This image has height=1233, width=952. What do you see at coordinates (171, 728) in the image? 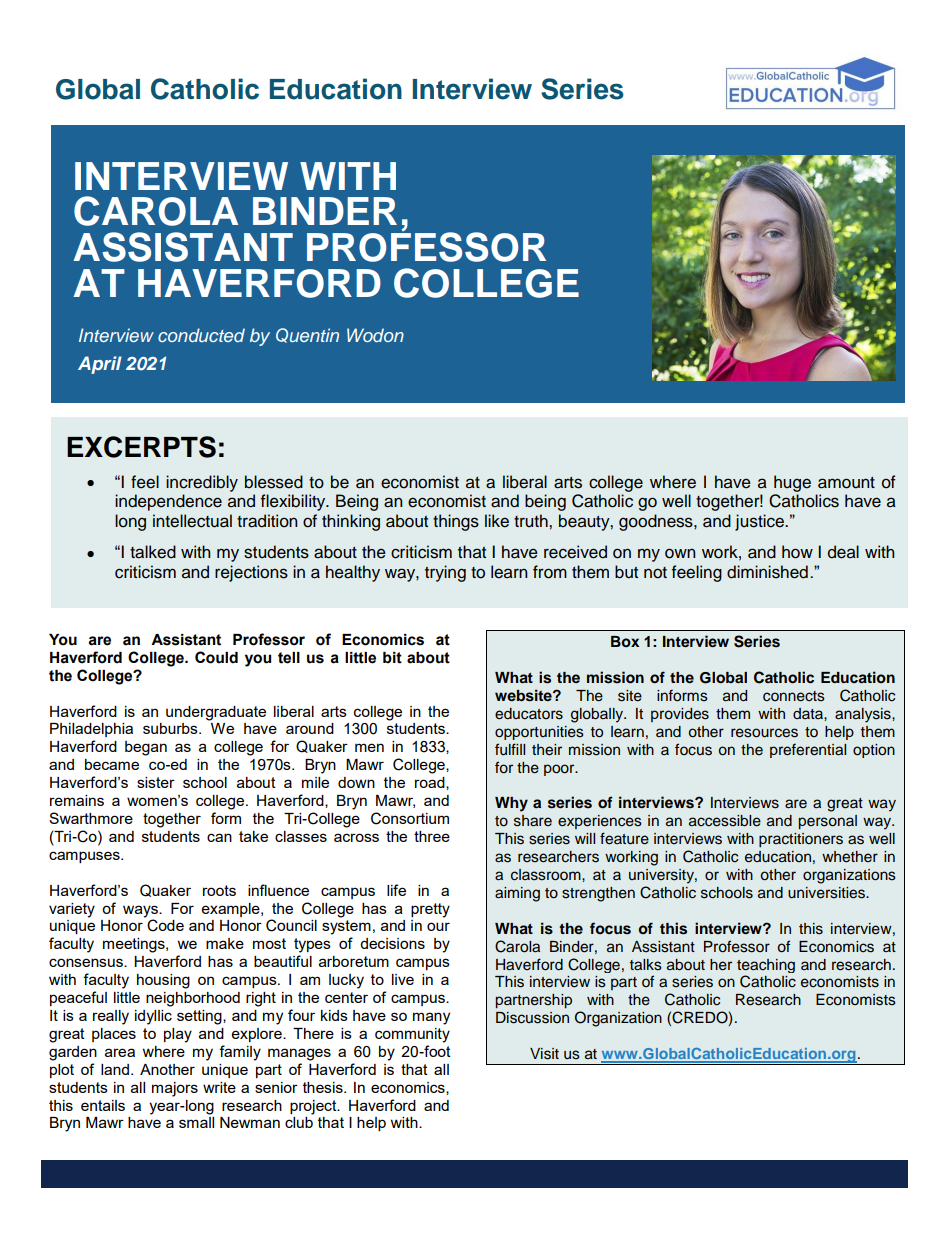
I see `suburbs` at bounding box center [171, 728].
